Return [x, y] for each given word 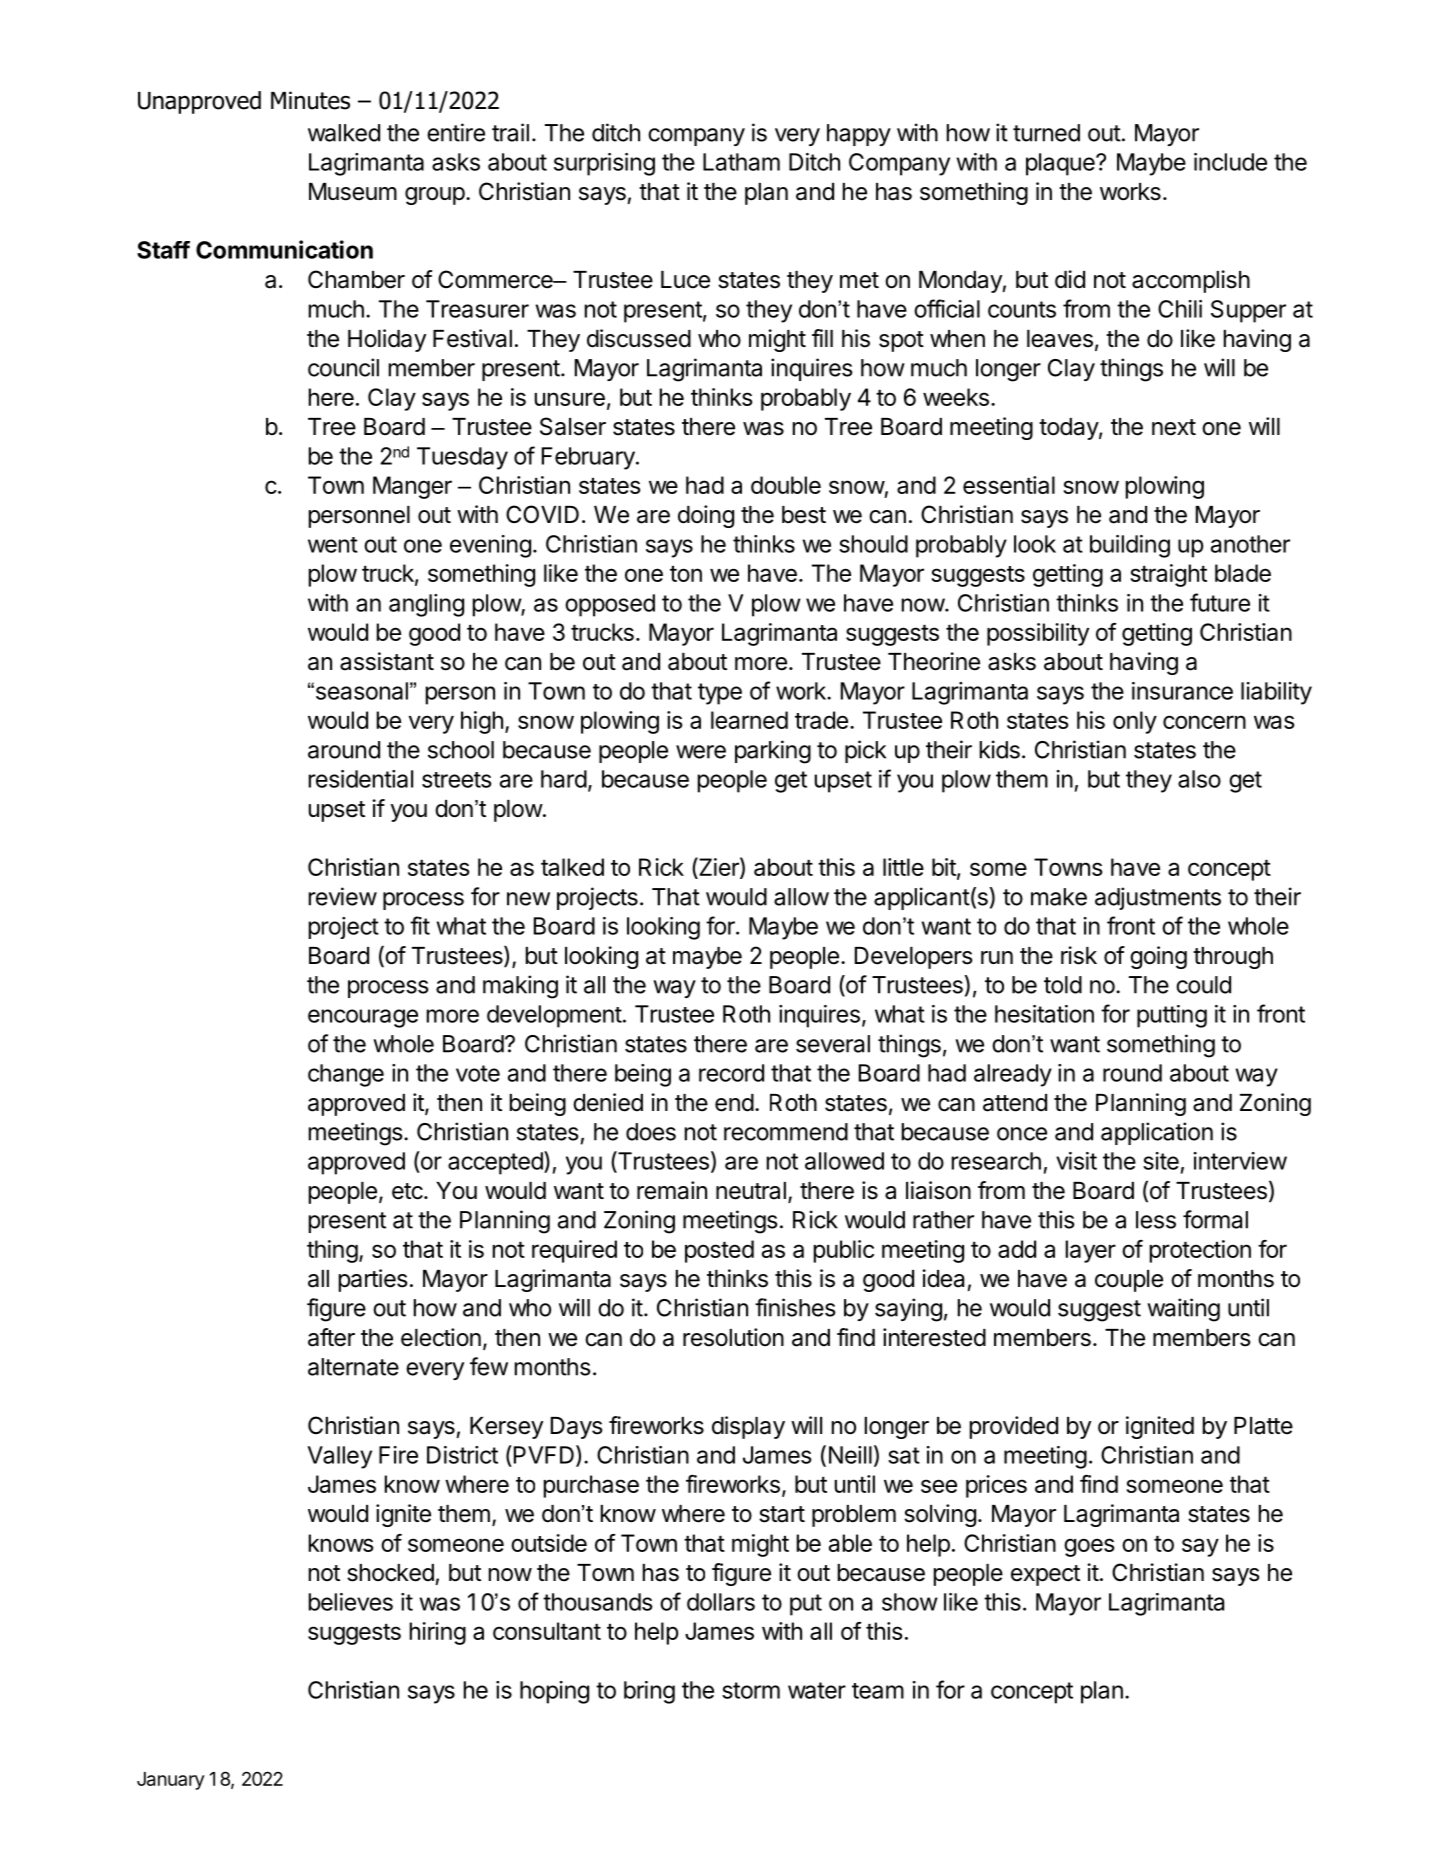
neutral [751, 1191]
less [1156, 1220]
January [171, 1781]
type [720, 694]
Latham [741, 162]
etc [407, 1191]
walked [344, 133]
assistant [387, 661]
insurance [1182, 691]
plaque [1061, 164]
